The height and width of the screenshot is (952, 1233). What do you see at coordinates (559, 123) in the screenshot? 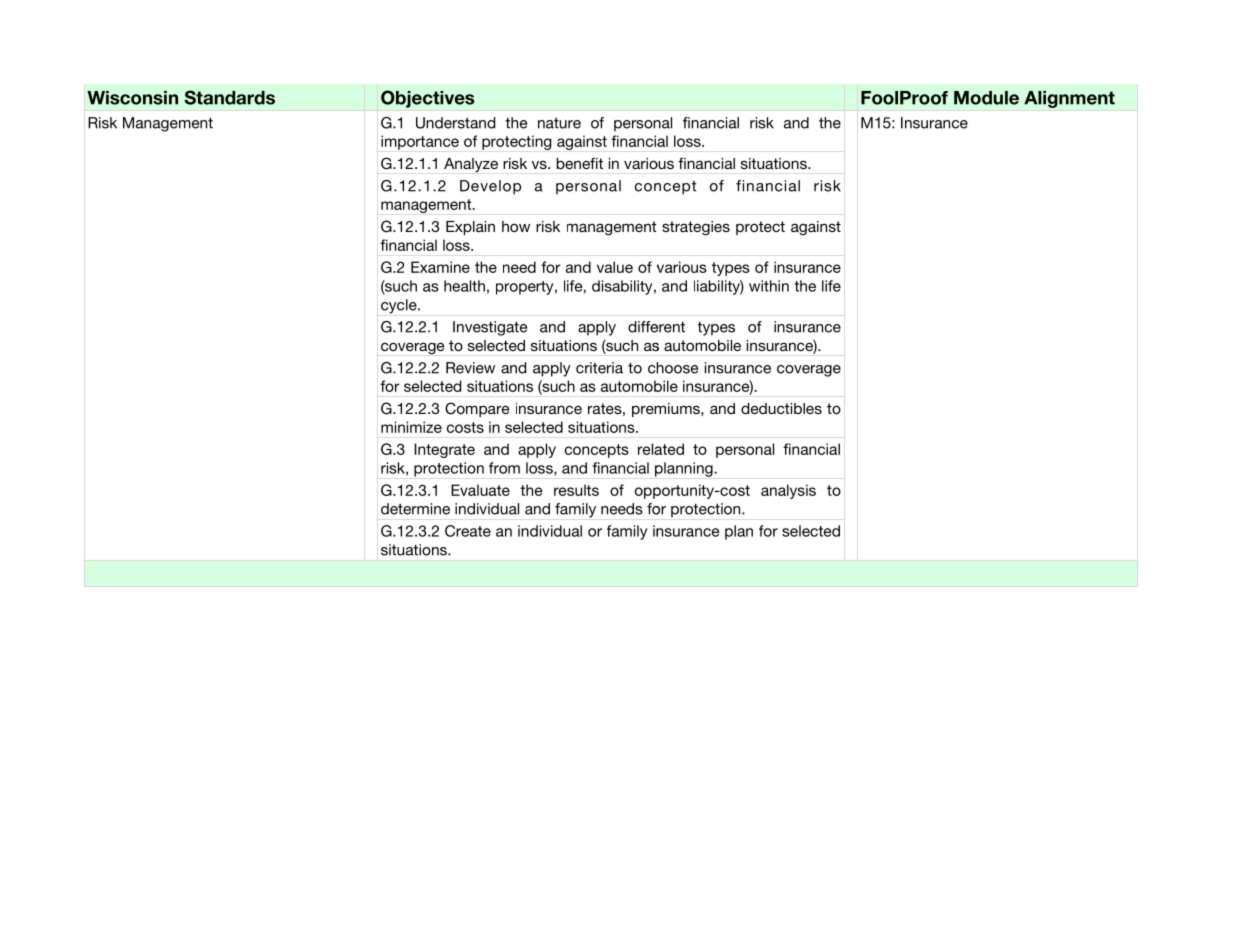
I see `nature` at bounding box center [559, 123].
